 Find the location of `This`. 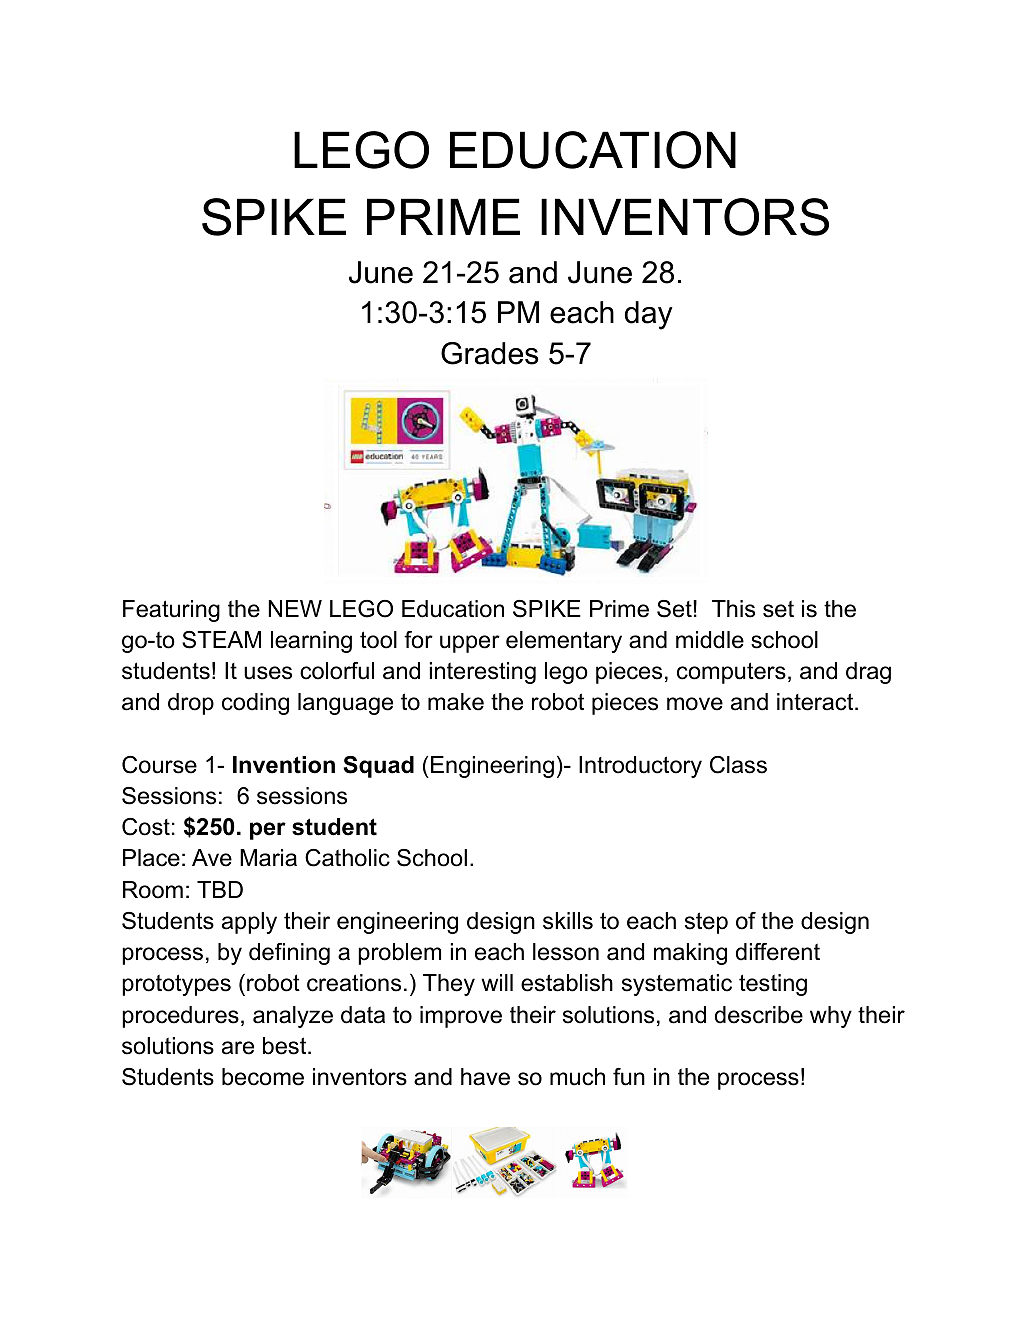

This is located at coordinates (733, 609).
